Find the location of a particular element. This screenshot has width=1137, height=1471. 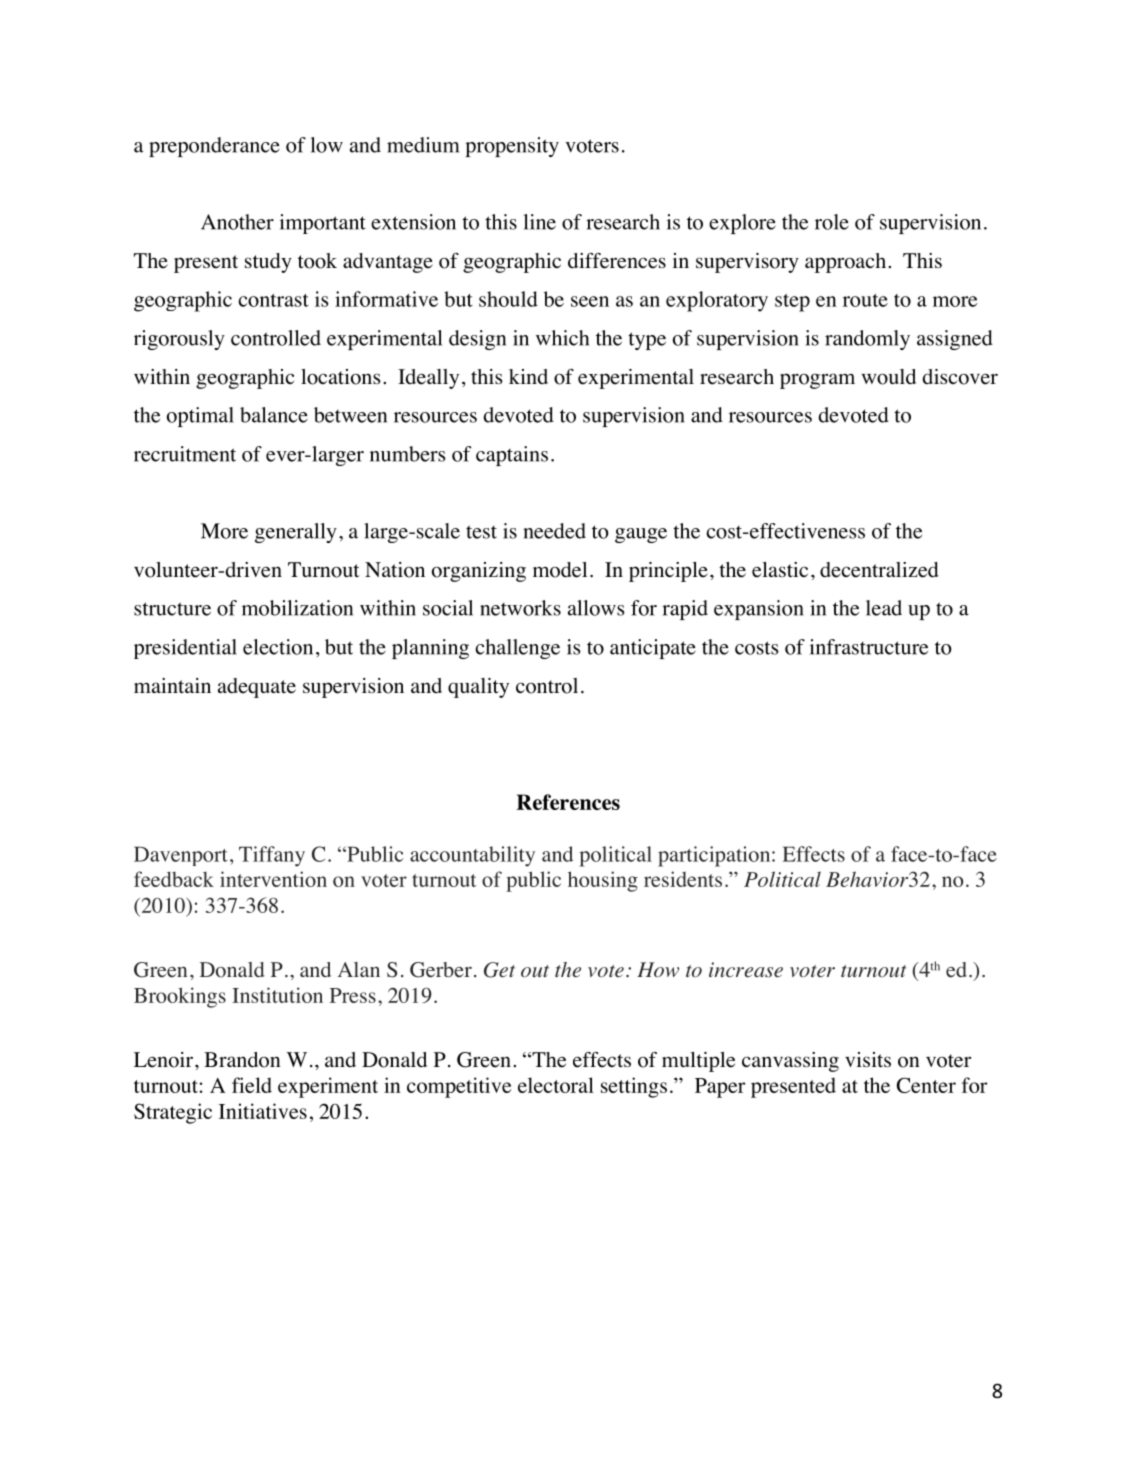

visits is located at coordinates (868, 1059).
